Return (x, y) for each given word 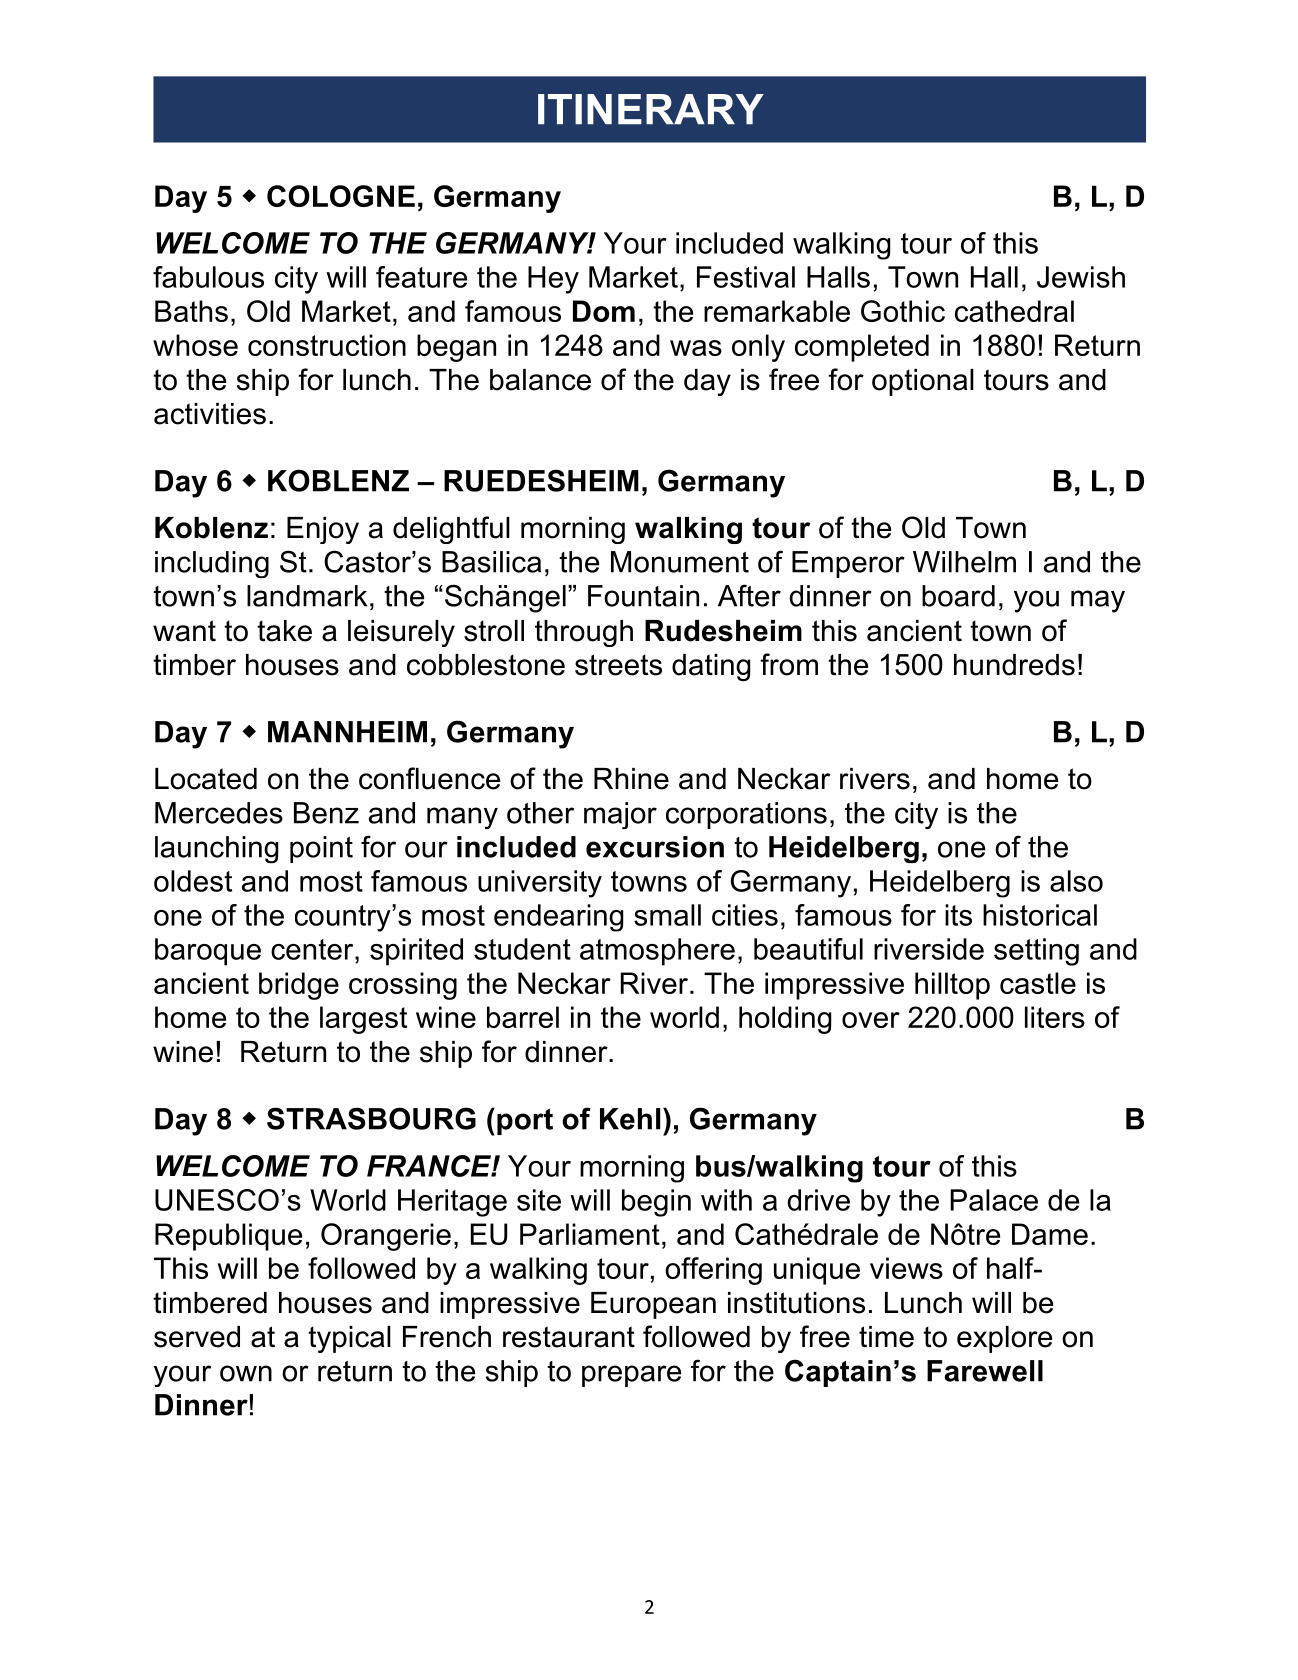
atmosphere (657, 952)
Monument (680, 562)
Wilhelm (964, 562)
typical (349, 1339)
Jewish (1081, 277)
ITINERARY (651, 109)
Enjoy (323, 530)
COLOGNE (341, 196)
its (958, 915)
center (313, 949)
